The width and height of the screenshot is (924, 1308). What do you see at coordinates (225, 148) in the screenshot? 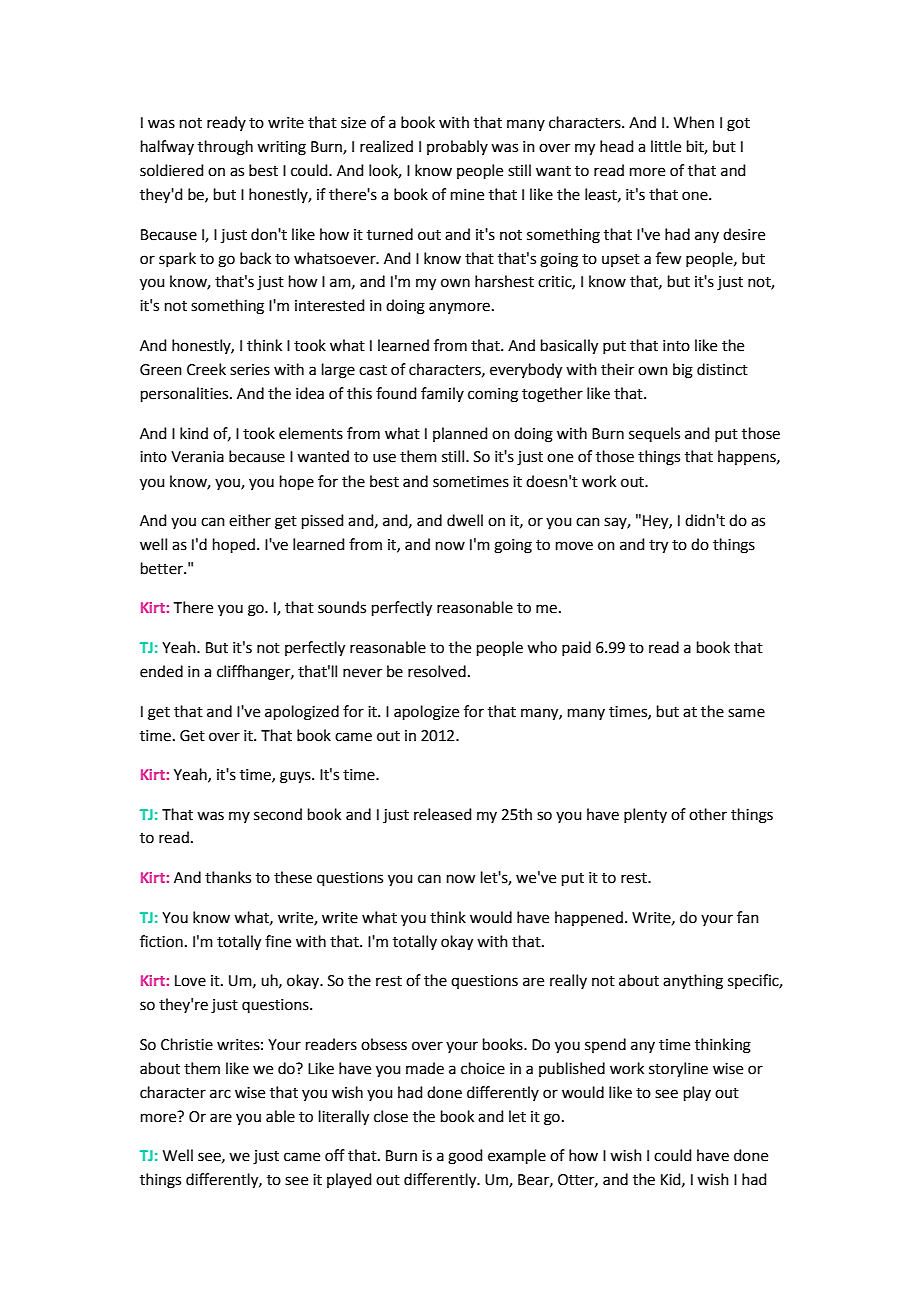
I see `through` at bounding box center [225, 148].
